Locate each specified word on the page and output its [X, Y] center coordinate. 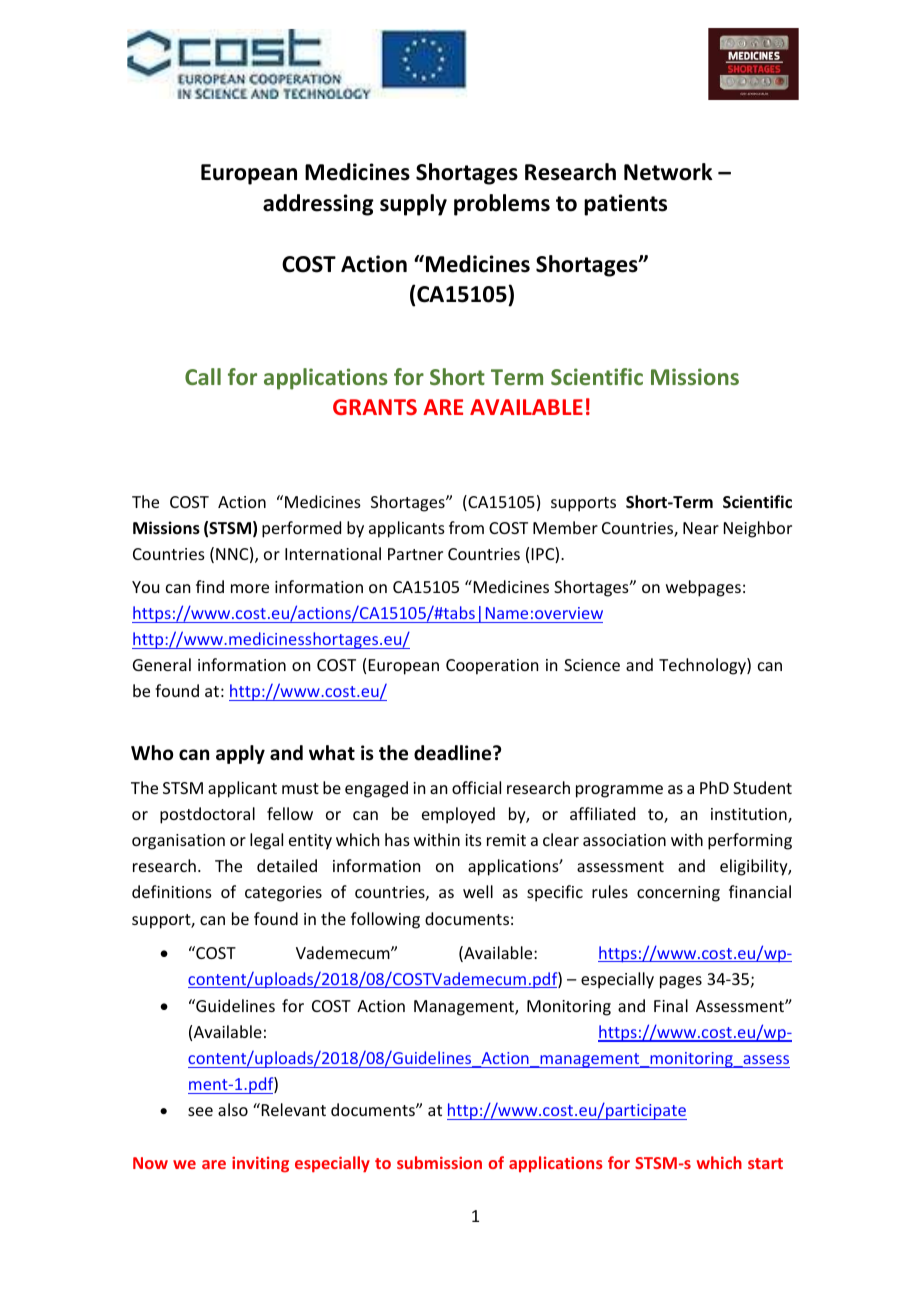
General [162, 664]
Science [592, 665]
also [233, 1109]
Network [668, 172]
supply [413, 205]
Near [701, 528]
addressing [318, 205]
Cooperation [492, 667]
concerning [678, 894]
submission [439, 1162]
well [478, 891]
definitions [172, 891]
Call [203, 376]
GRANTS [375, 407]
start [765, 1163]
